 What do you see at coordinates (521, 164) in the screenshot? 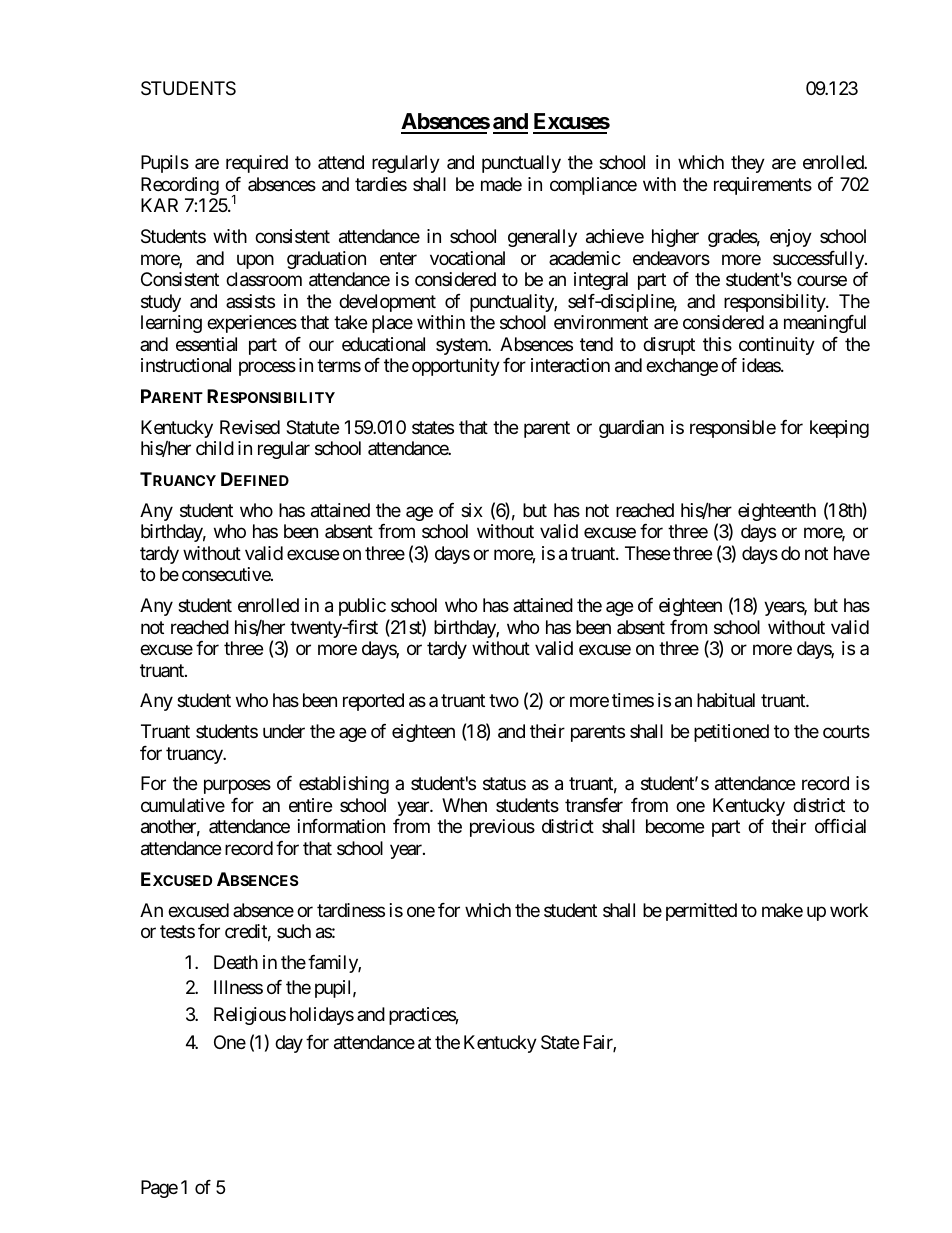
I see `punctually` at bounding box center [521, 164].
